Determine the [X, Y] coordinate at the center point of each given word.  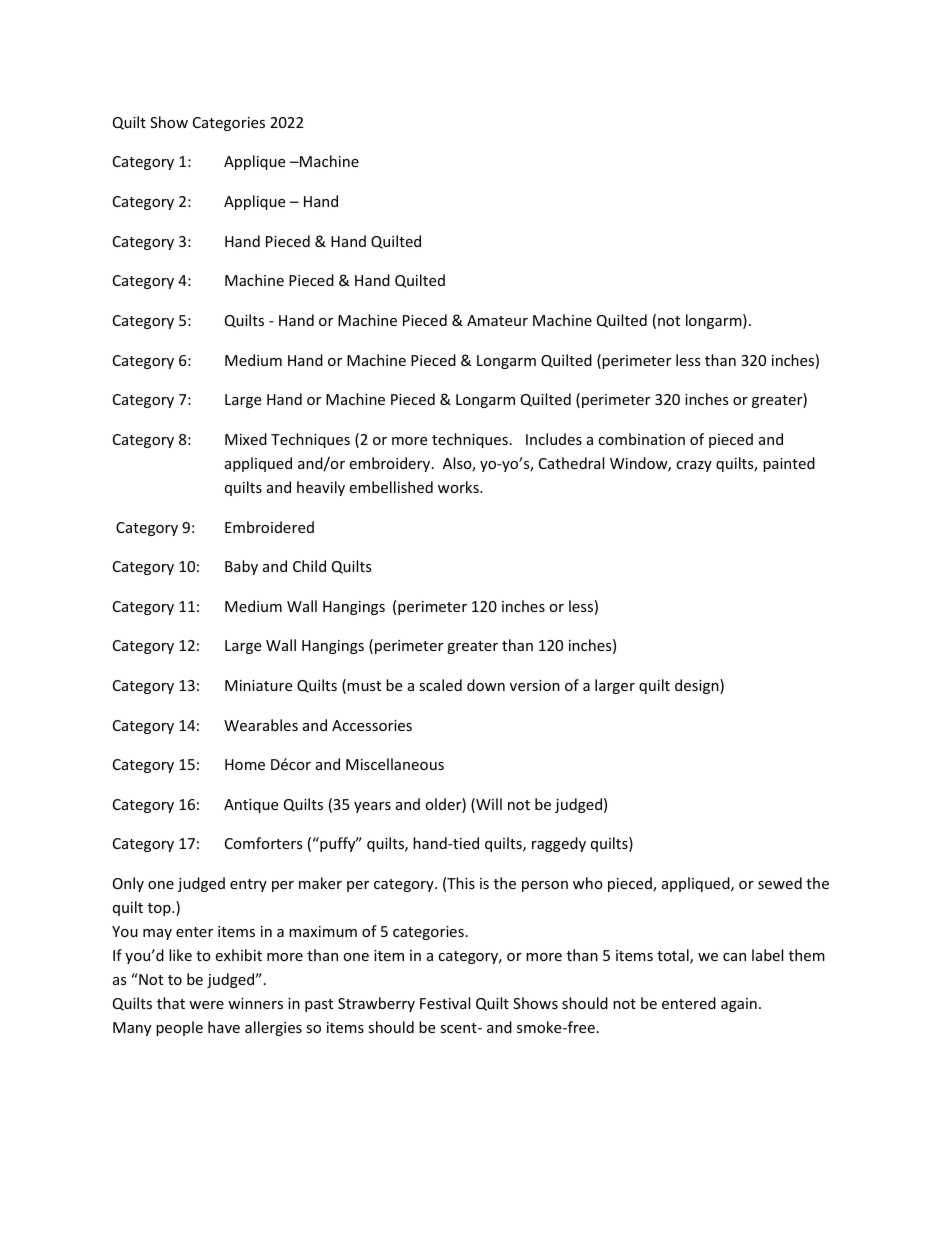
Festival [445, 1003]
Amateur [497, 320]
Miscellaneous [395, 764]
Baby [241, 567]
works [459, 487]
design [698, 686]
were [206, 1005]
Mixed [246, 439]
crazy [694, 466]
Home [245, 764]
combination [641, 439]
